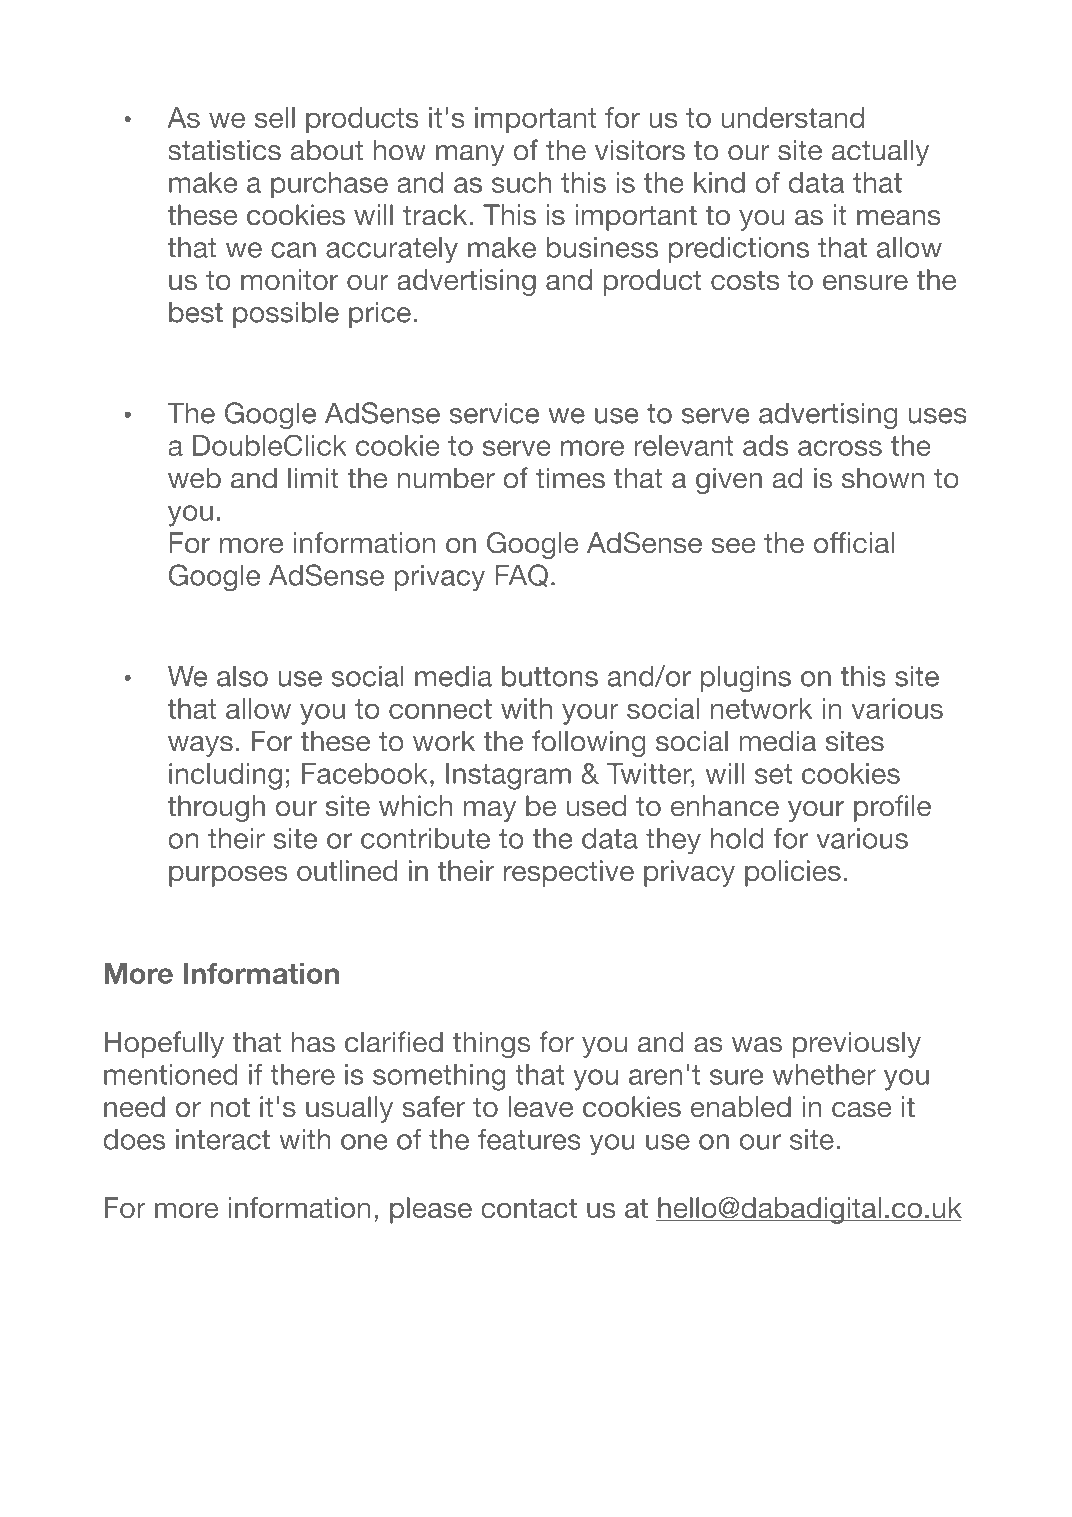 This screenshot has height=1517, width=1072. Describe the element at coordinates (228, 876) in the screenshot. I see `purposes` at that location.
